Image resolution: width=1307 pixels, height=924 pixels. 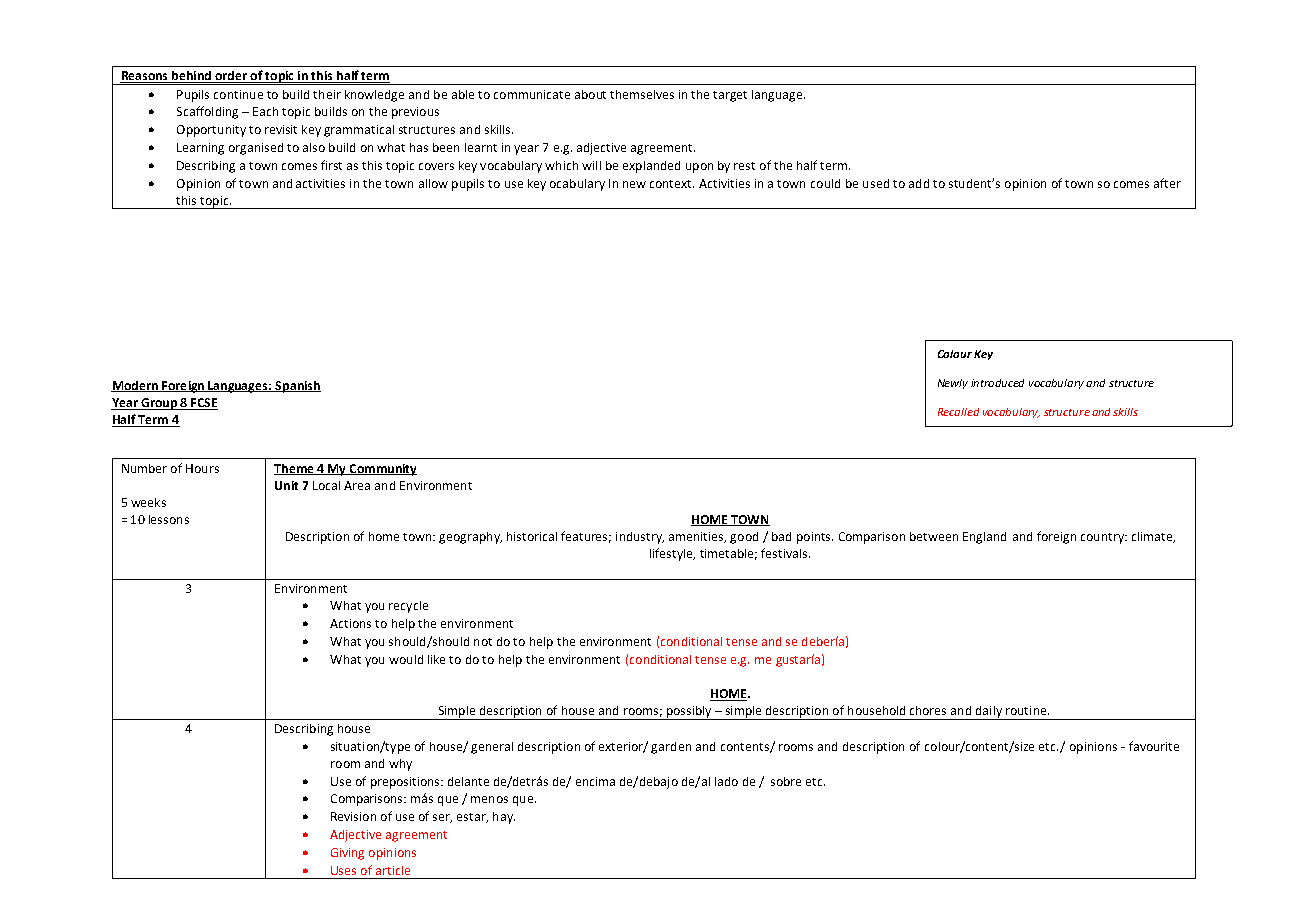 What do you see at coordinates (1104, 538) in the screenshot?
I see `country` at bounding box center [1104, 538].
